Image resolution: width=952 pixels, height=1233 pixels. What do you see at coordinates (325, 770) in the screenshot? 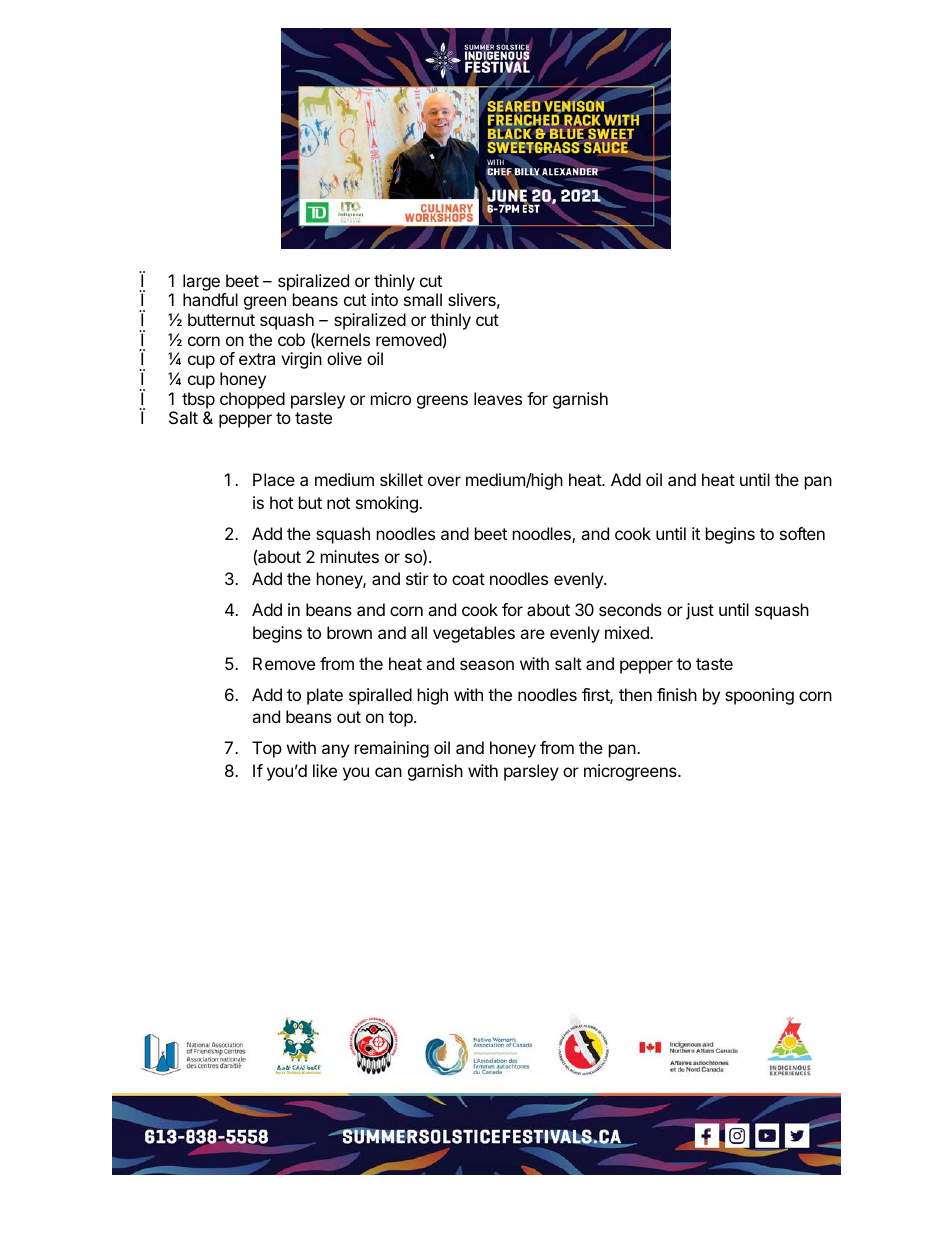
I see `like` at bounding box center [325, 770].
